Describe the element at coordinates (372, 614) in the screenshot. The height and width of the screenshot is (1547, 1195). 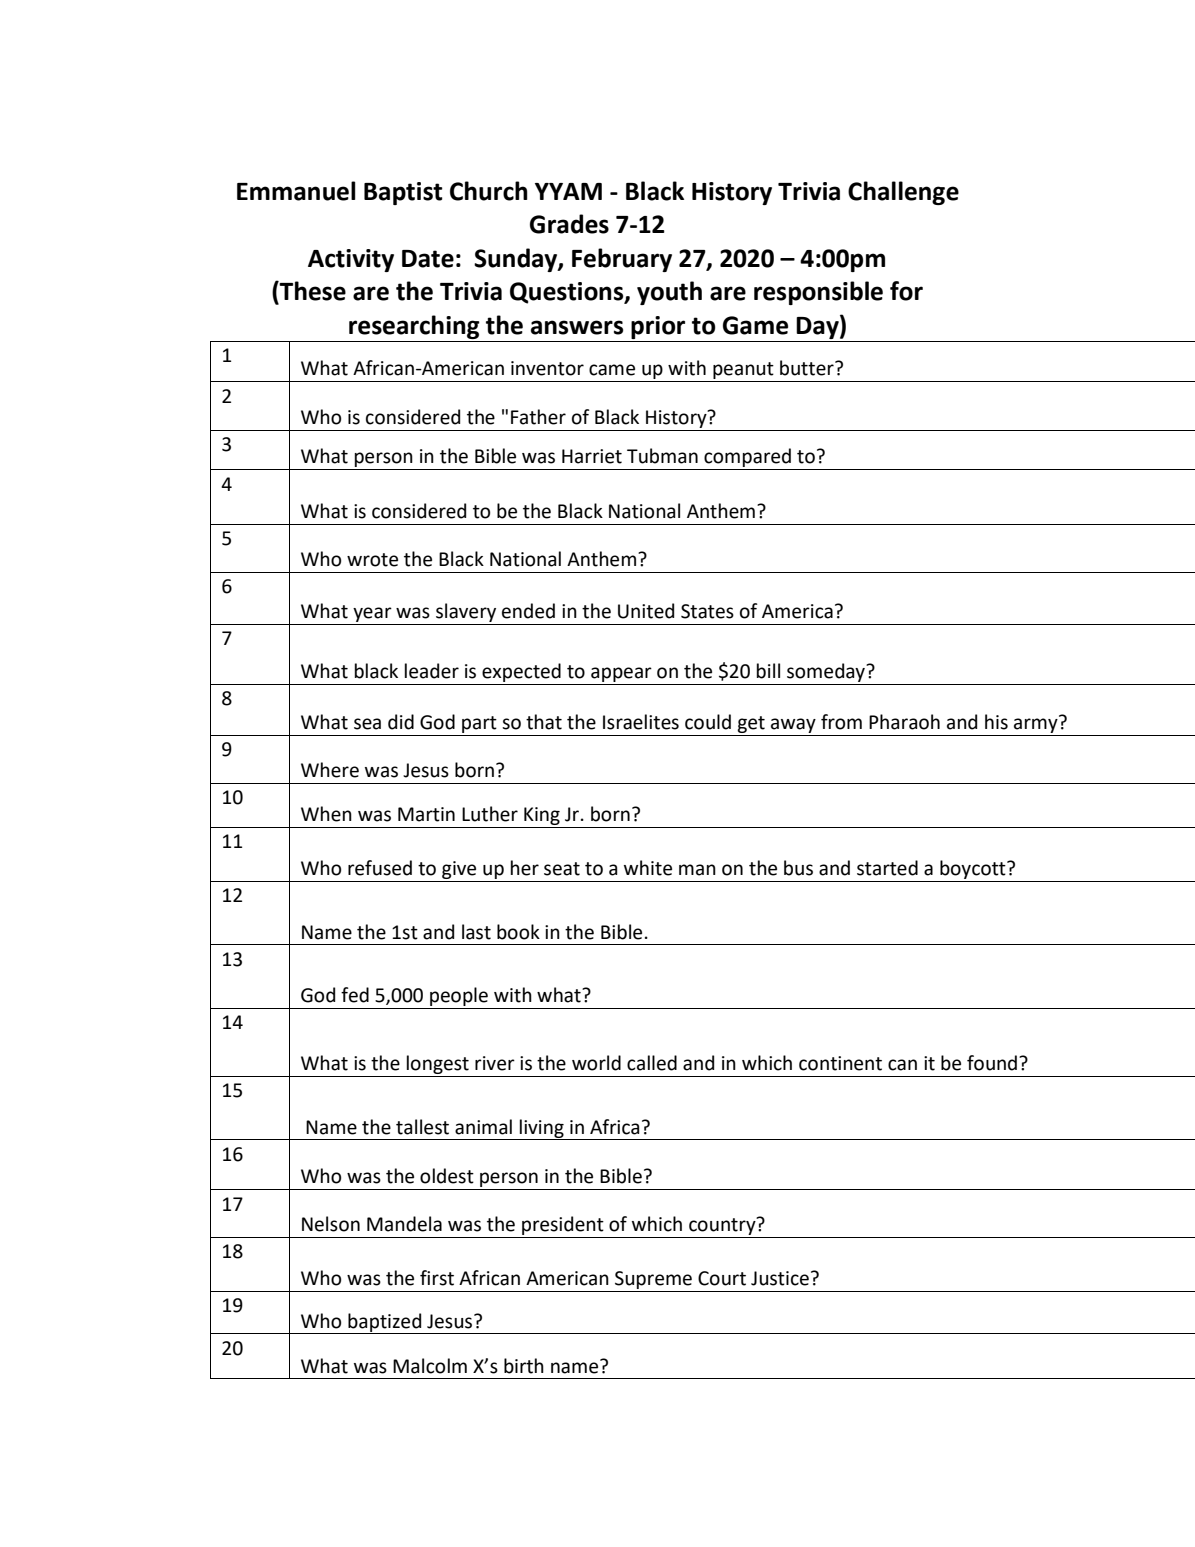
I see `year` at that location.
